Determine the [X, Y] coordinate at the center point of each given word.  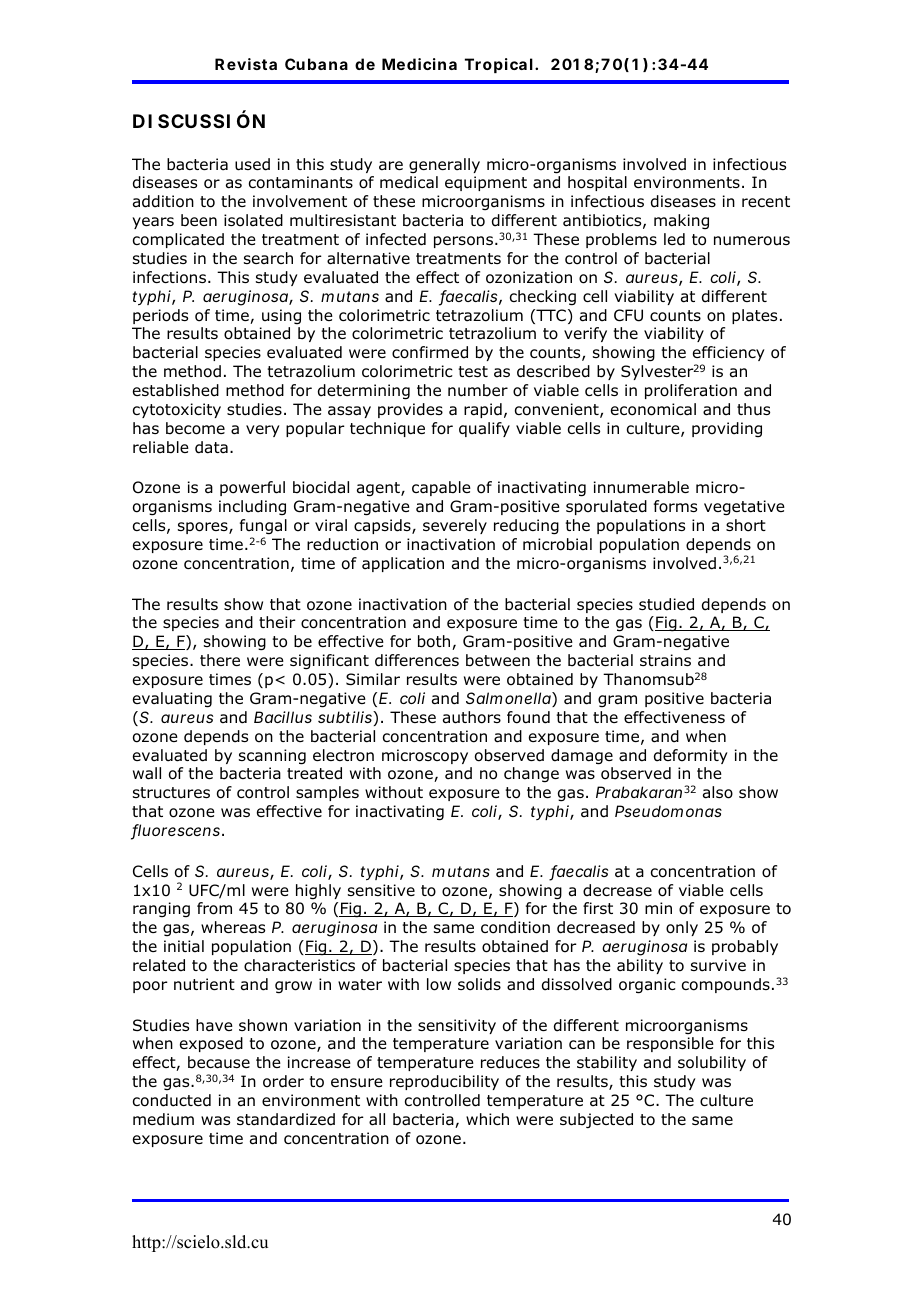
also [718, 792]
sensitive [381, 890]
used [252, 164]
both [435, 642]
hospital [597, 183]
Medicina [419, 64]
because [219, 1062]
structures [171, 792]
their [277, 622]
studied [666, 604]
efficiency [729, 353]
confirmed [430, 352]
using [281, 316]
